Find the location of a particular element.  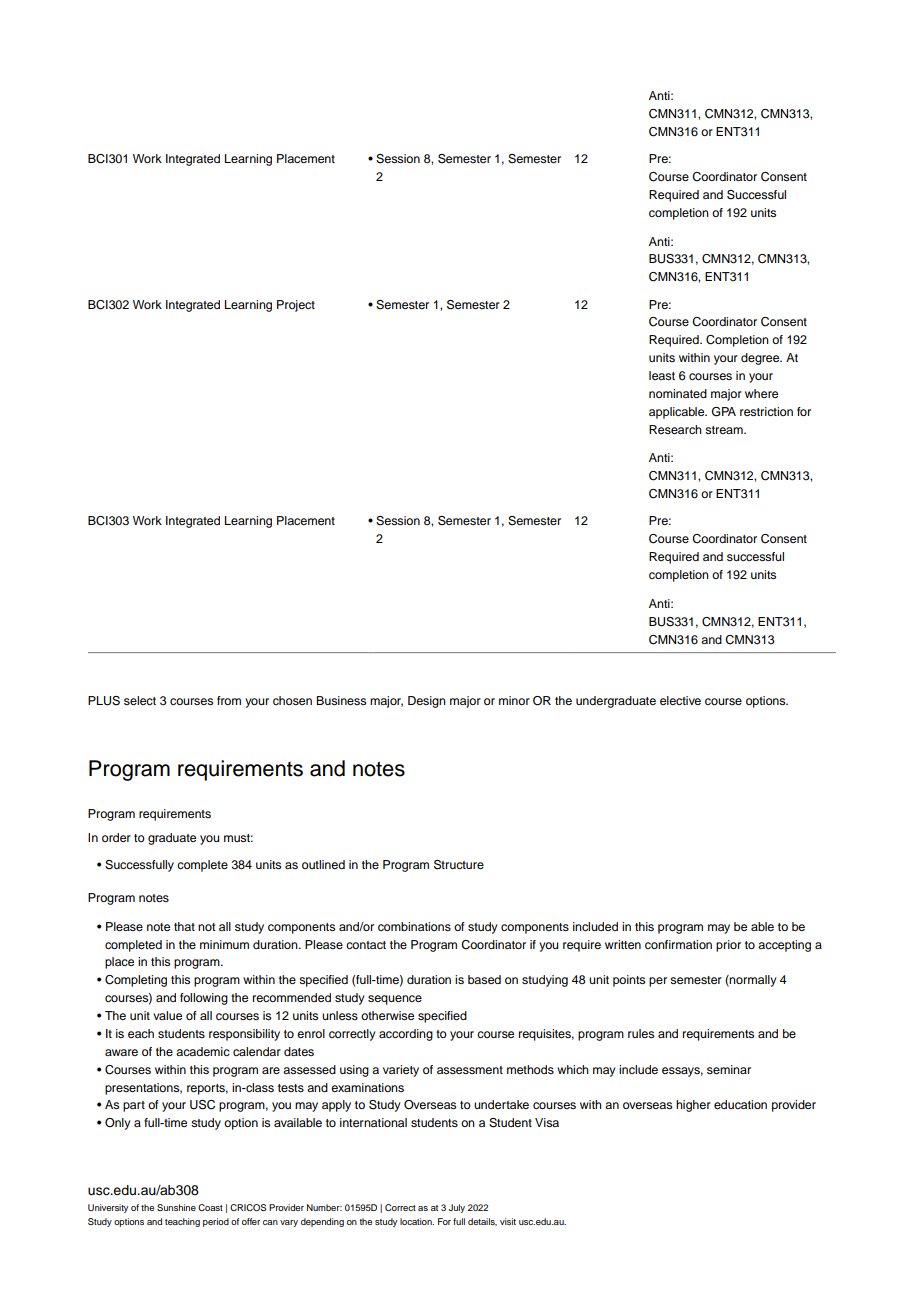

elective is located at coordinates (680, 700).
